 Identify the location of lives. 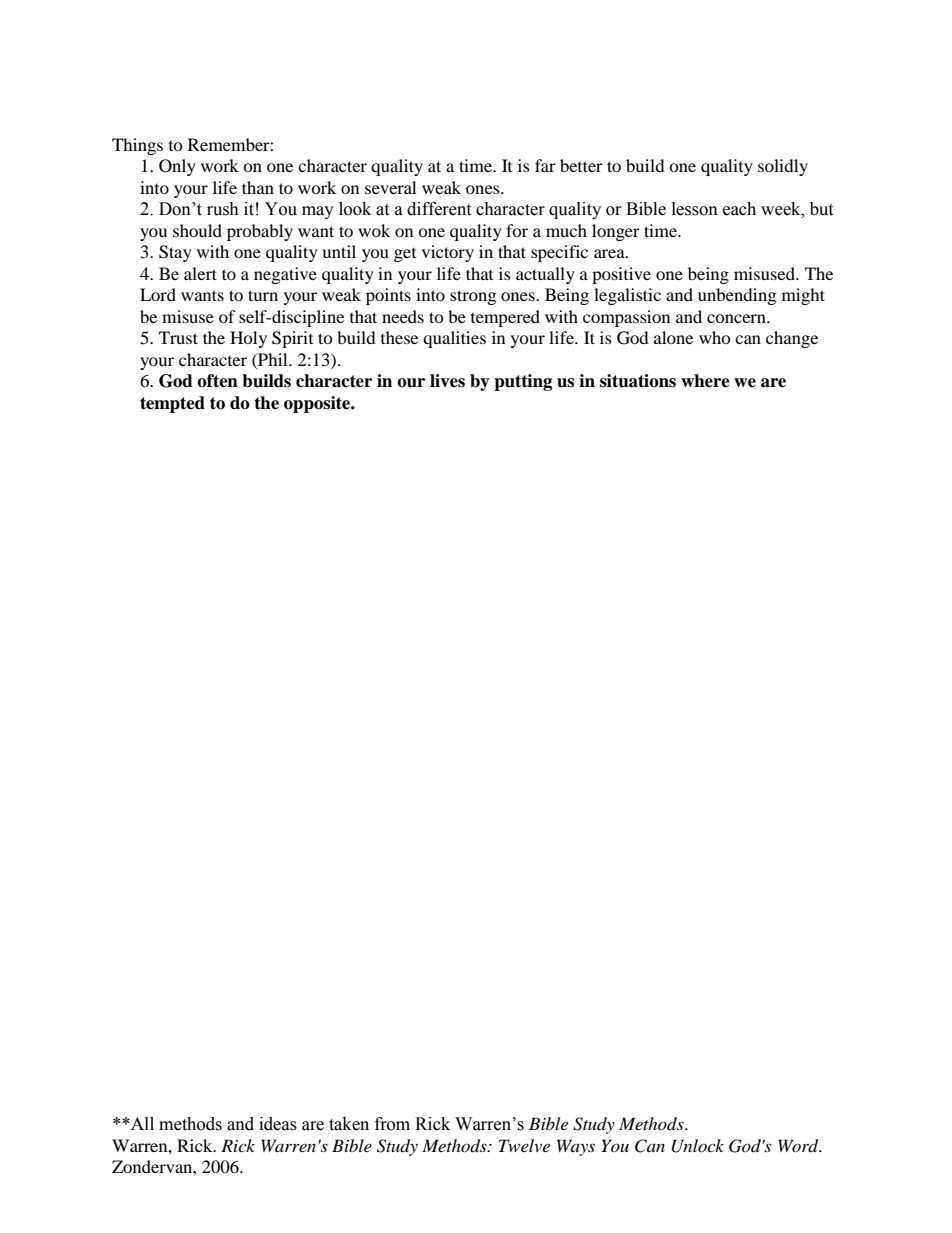
(447, 381).
